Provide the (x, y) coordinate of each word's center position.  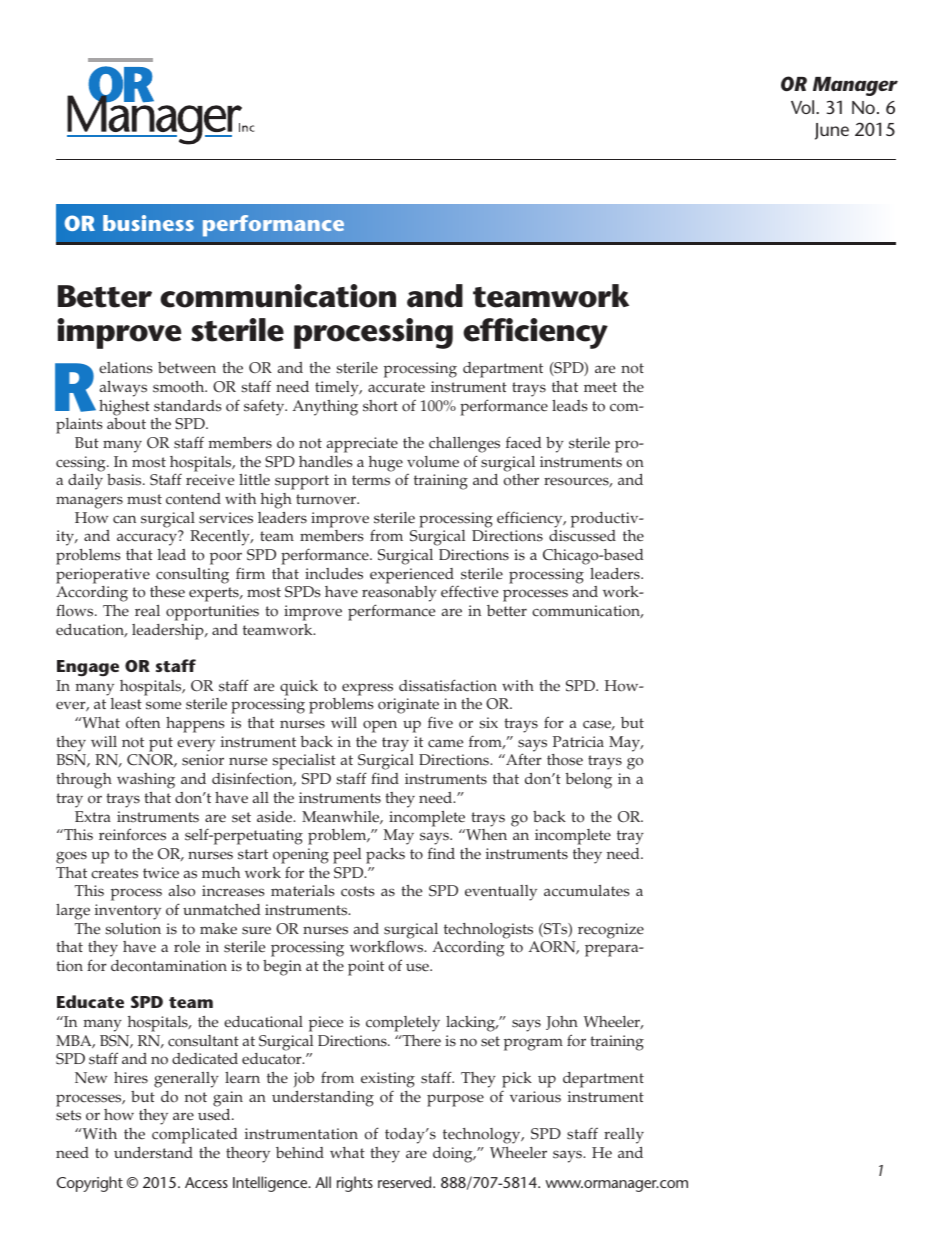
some (163, 705)
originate (408, 707)
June (832, 131)
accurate (396, 387)
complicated (195, 1136)
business (148, 223)
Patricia (578, 742)
